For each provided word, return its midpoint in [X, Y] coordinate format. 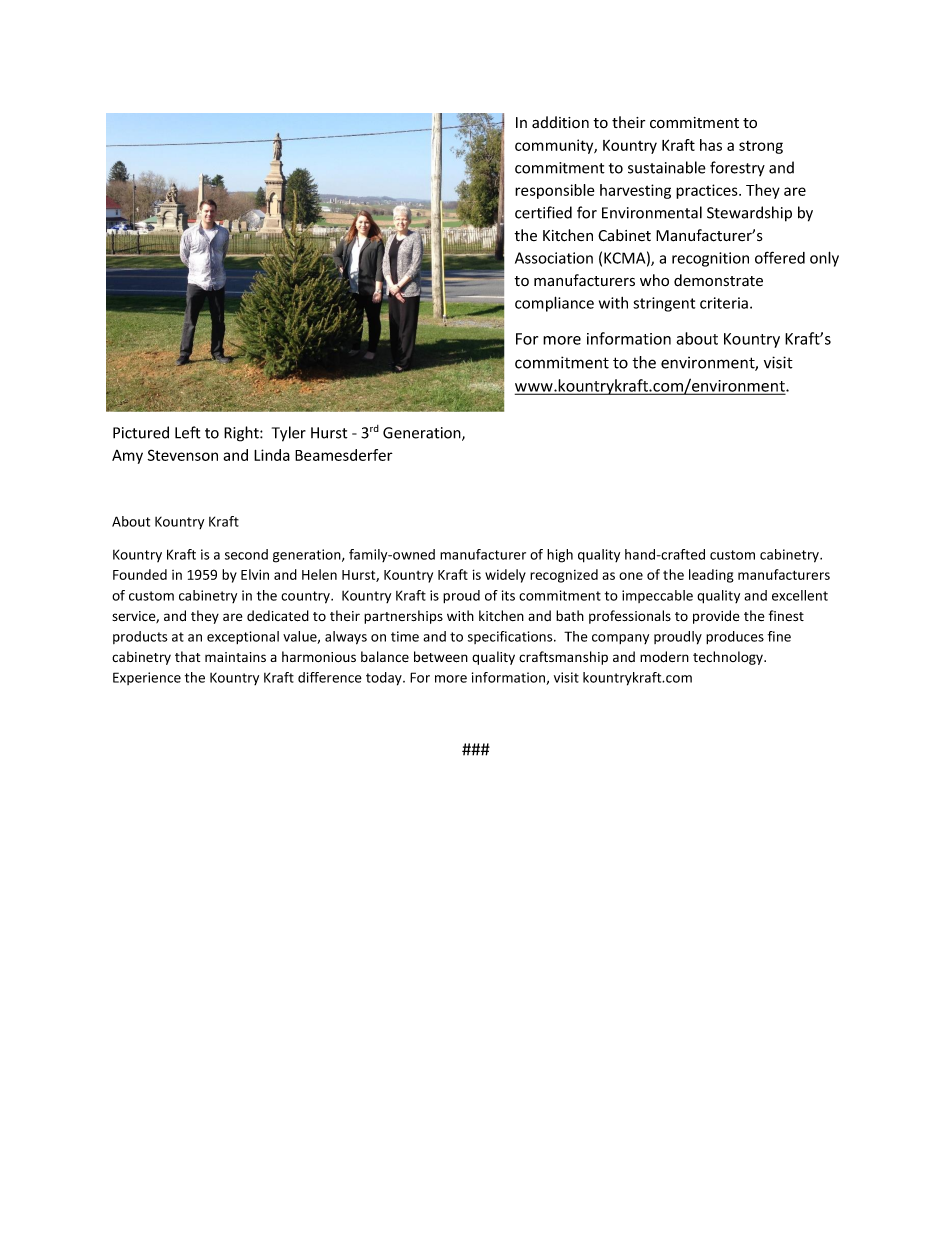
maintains [235, 657]
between [441, 657]
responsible [554, 191]
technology [729, 658]
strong [761, 147]
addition [560, 122]
